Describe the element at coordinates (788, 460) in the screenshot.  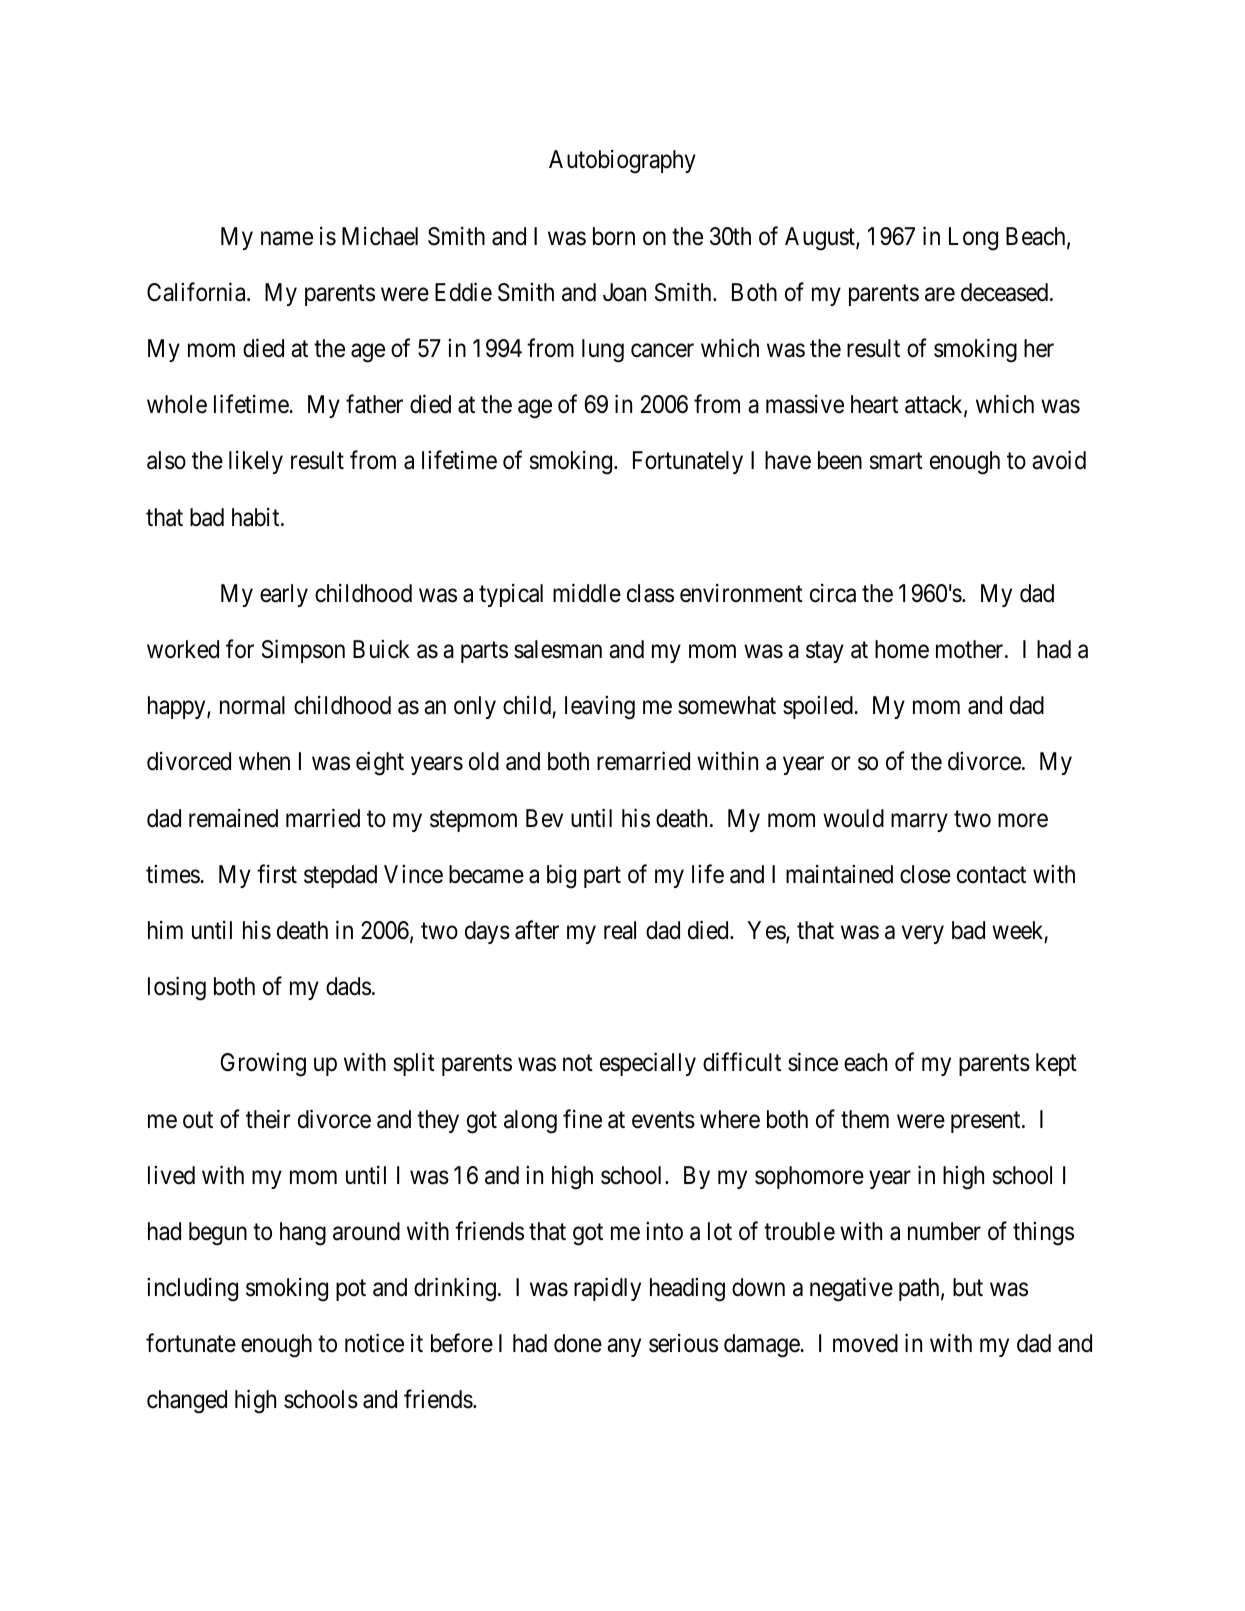
I see `have` at that location.
